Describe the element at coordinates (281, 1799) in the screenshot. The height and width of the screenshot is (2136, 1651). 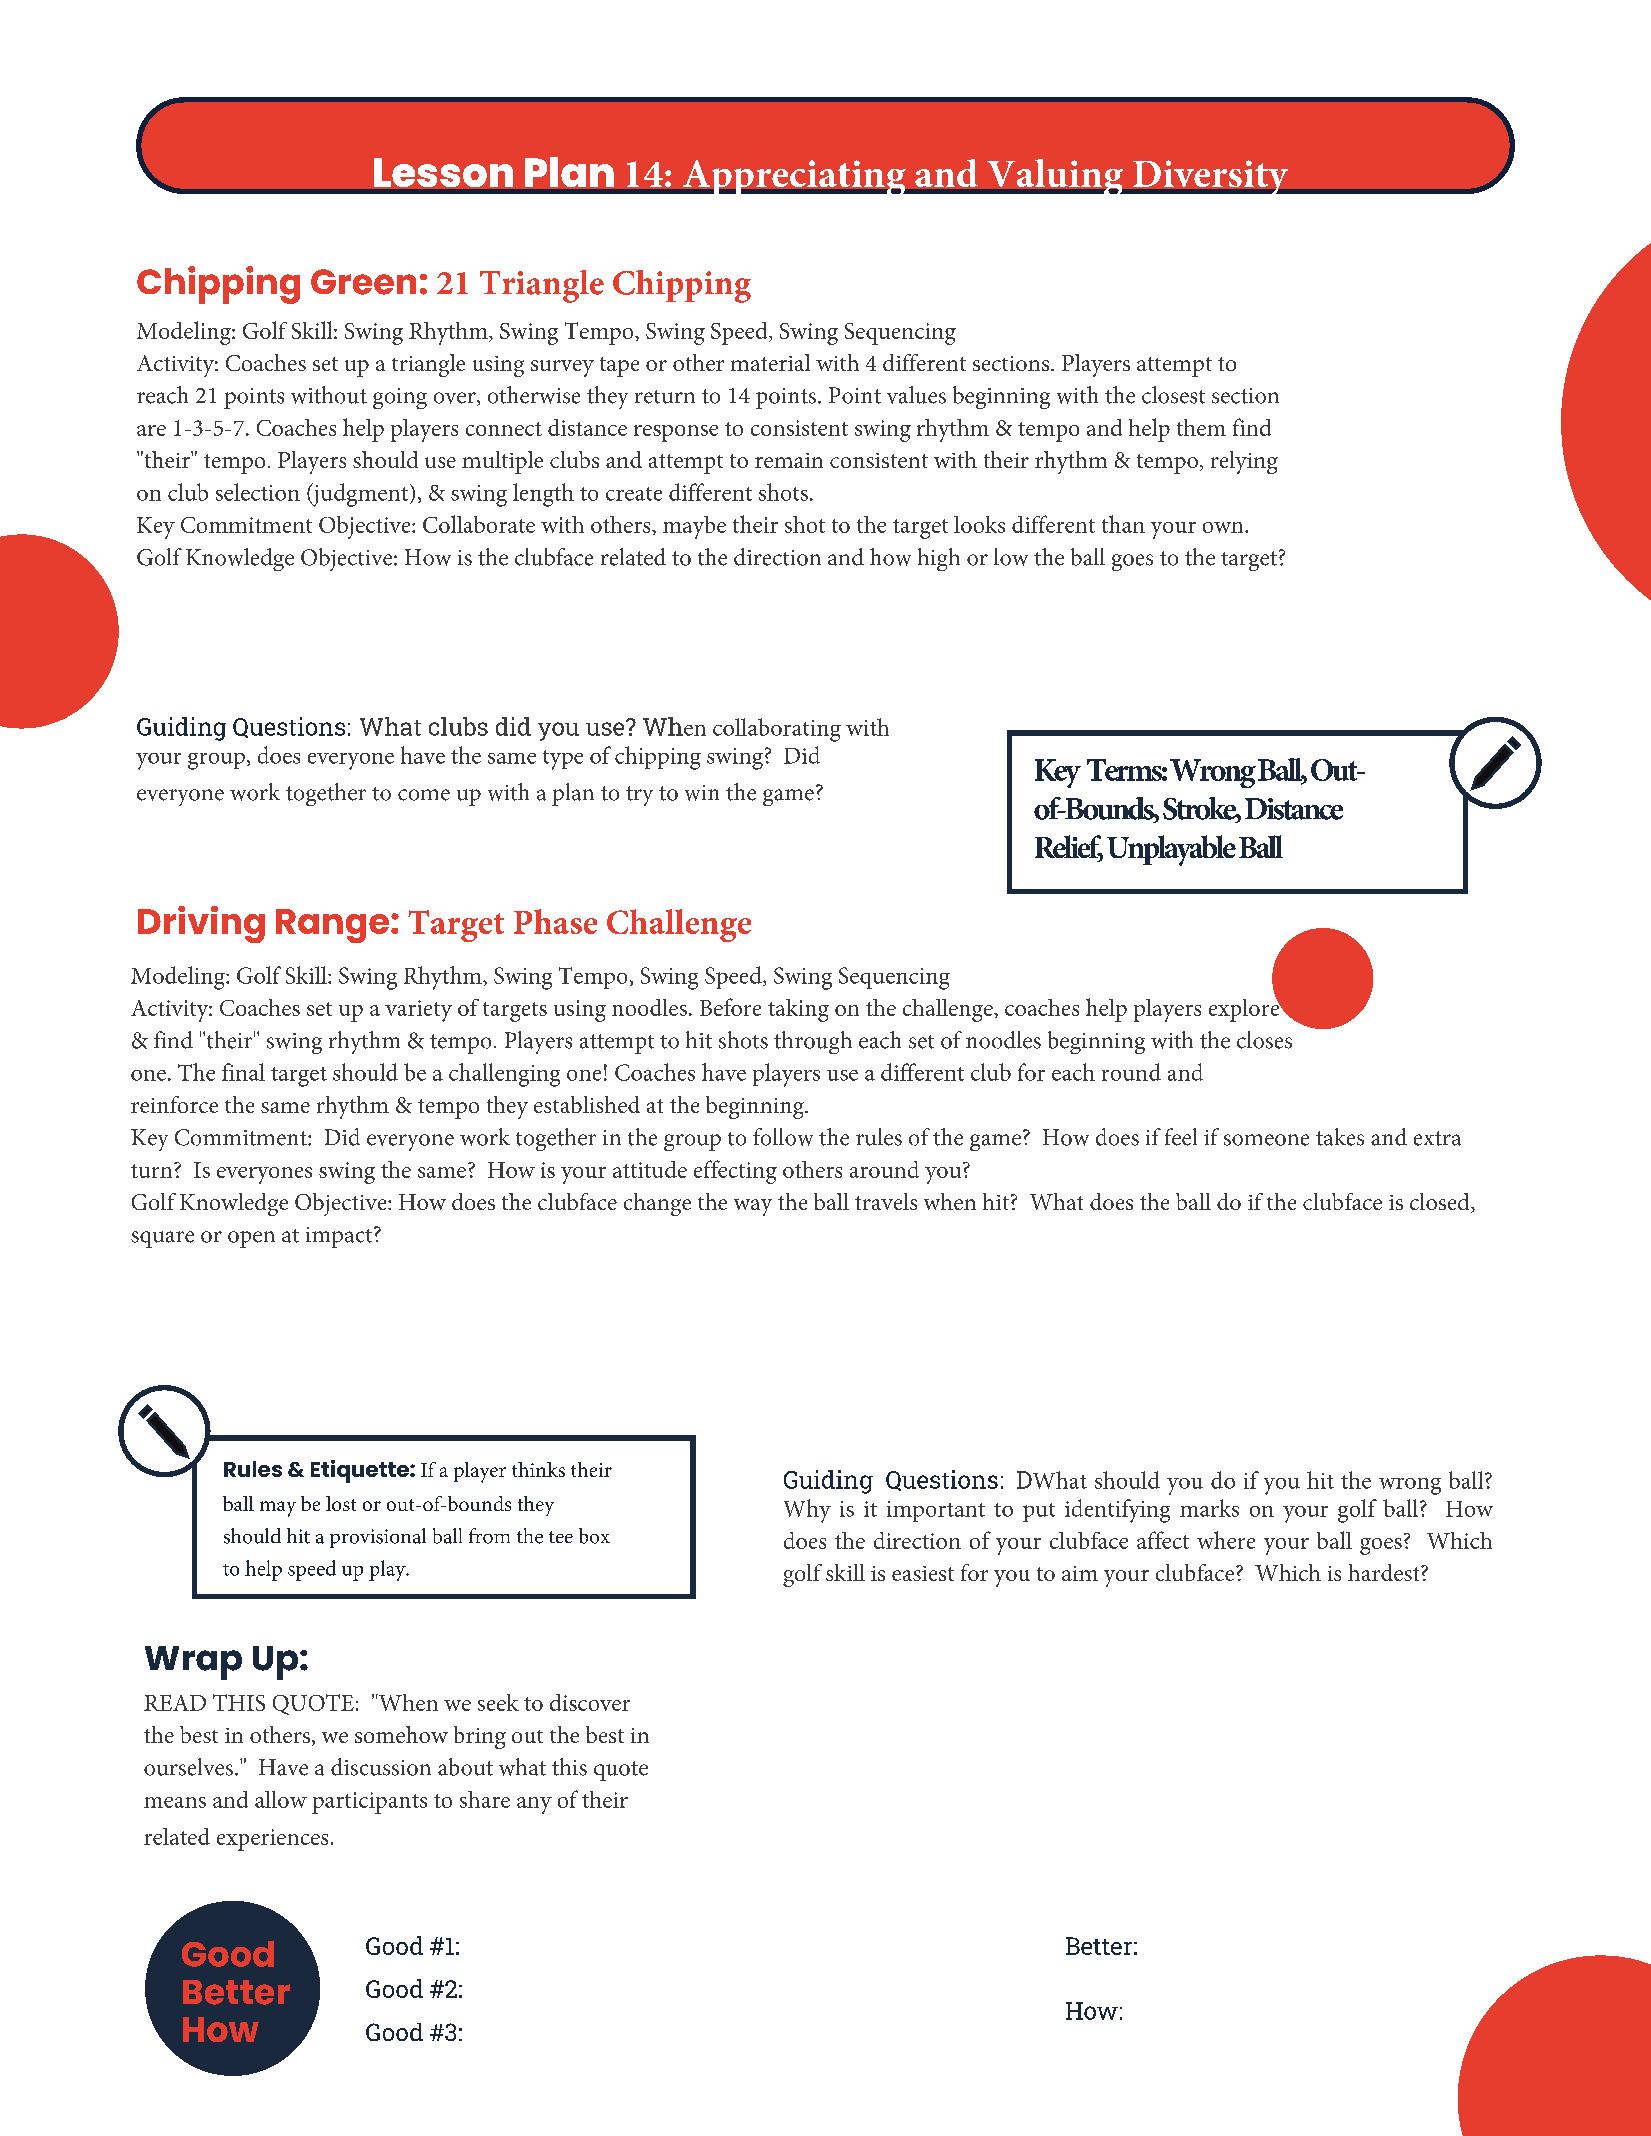
I see `allow` at that location.
